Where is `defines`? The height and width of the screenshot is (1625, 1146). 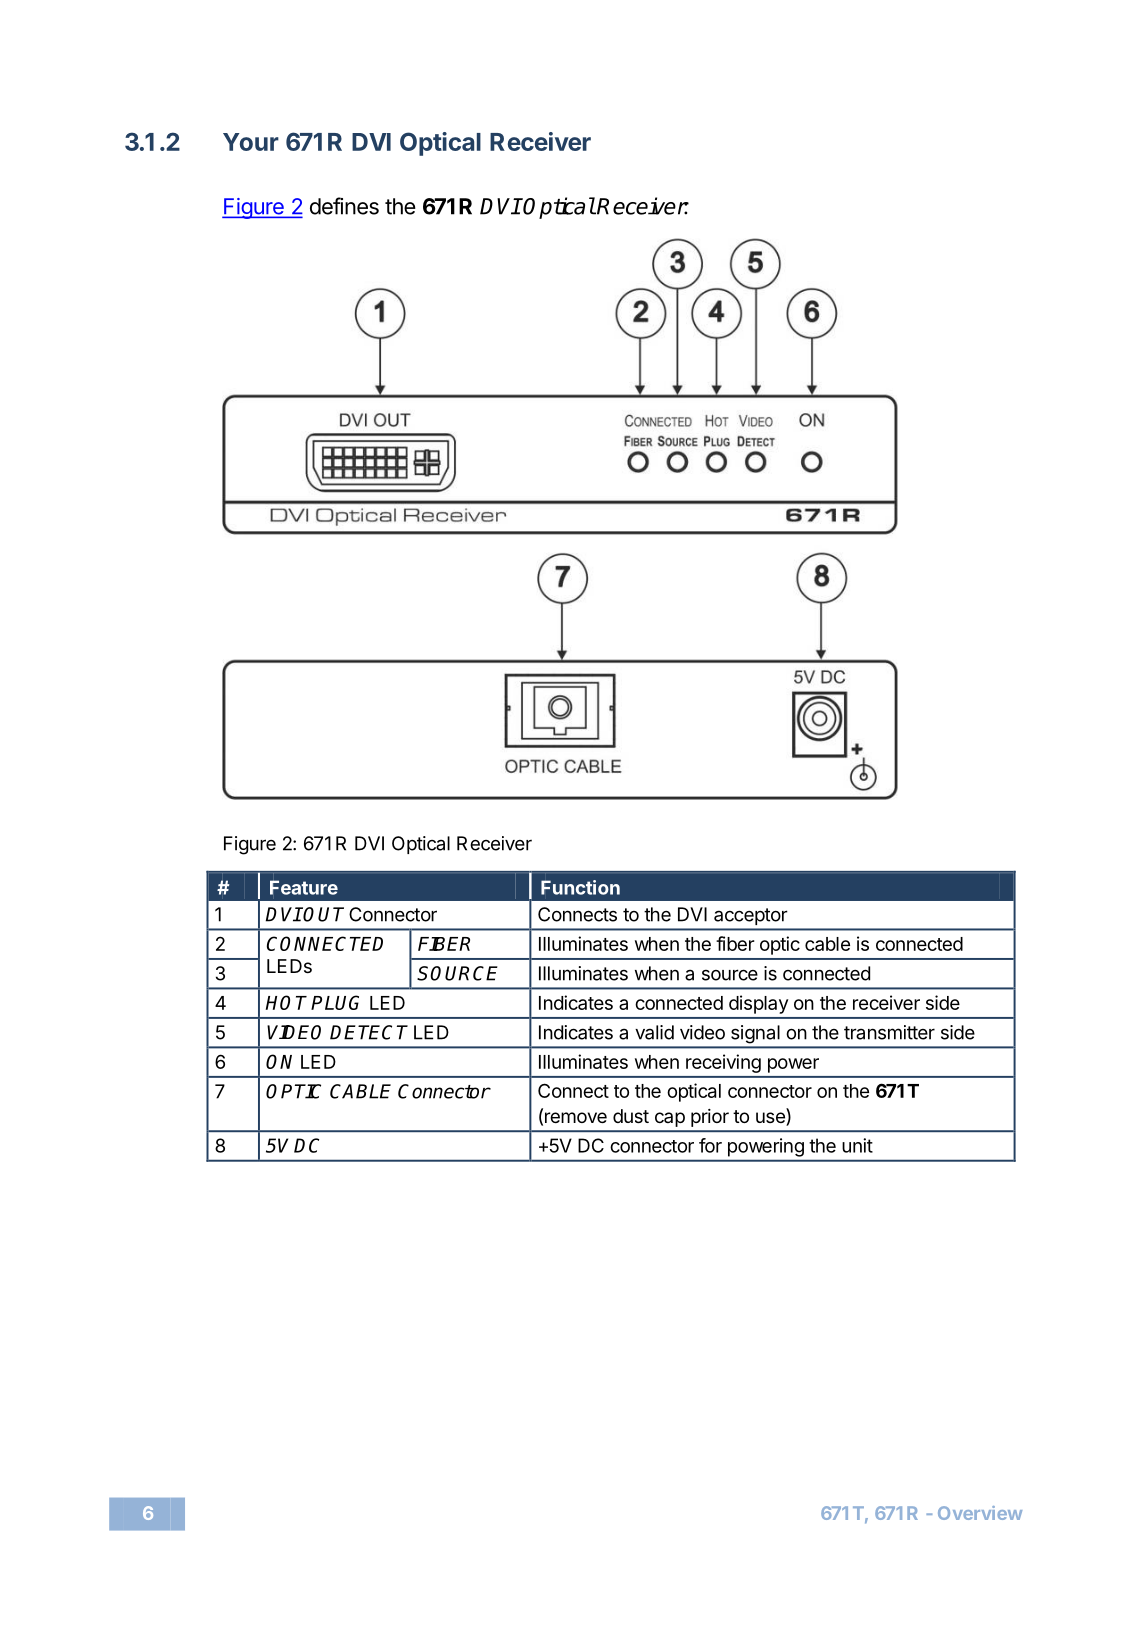
defines is located at coordinates (344, 206).
